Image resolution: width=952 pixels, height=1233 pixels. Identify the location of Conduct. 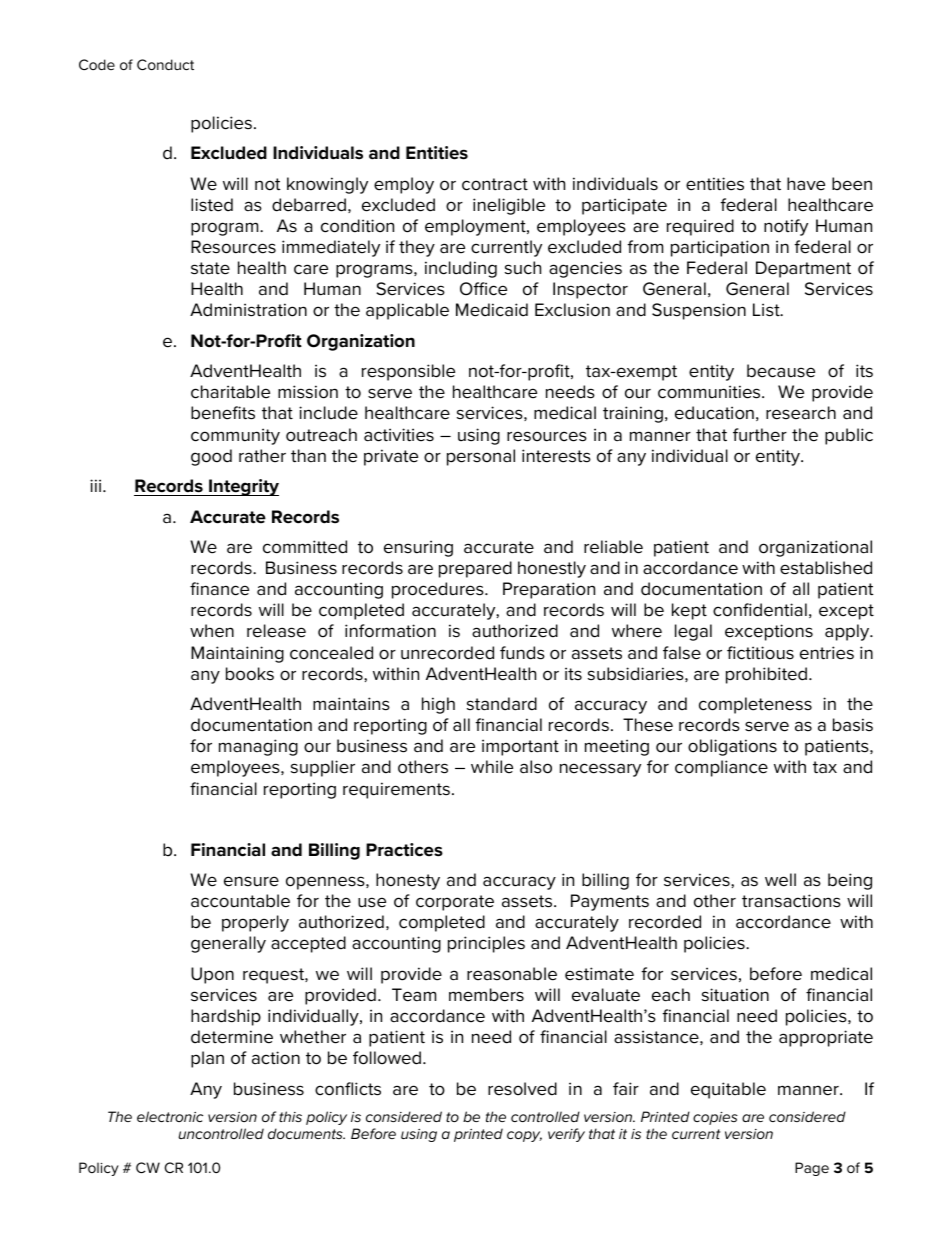
(165, 64).
